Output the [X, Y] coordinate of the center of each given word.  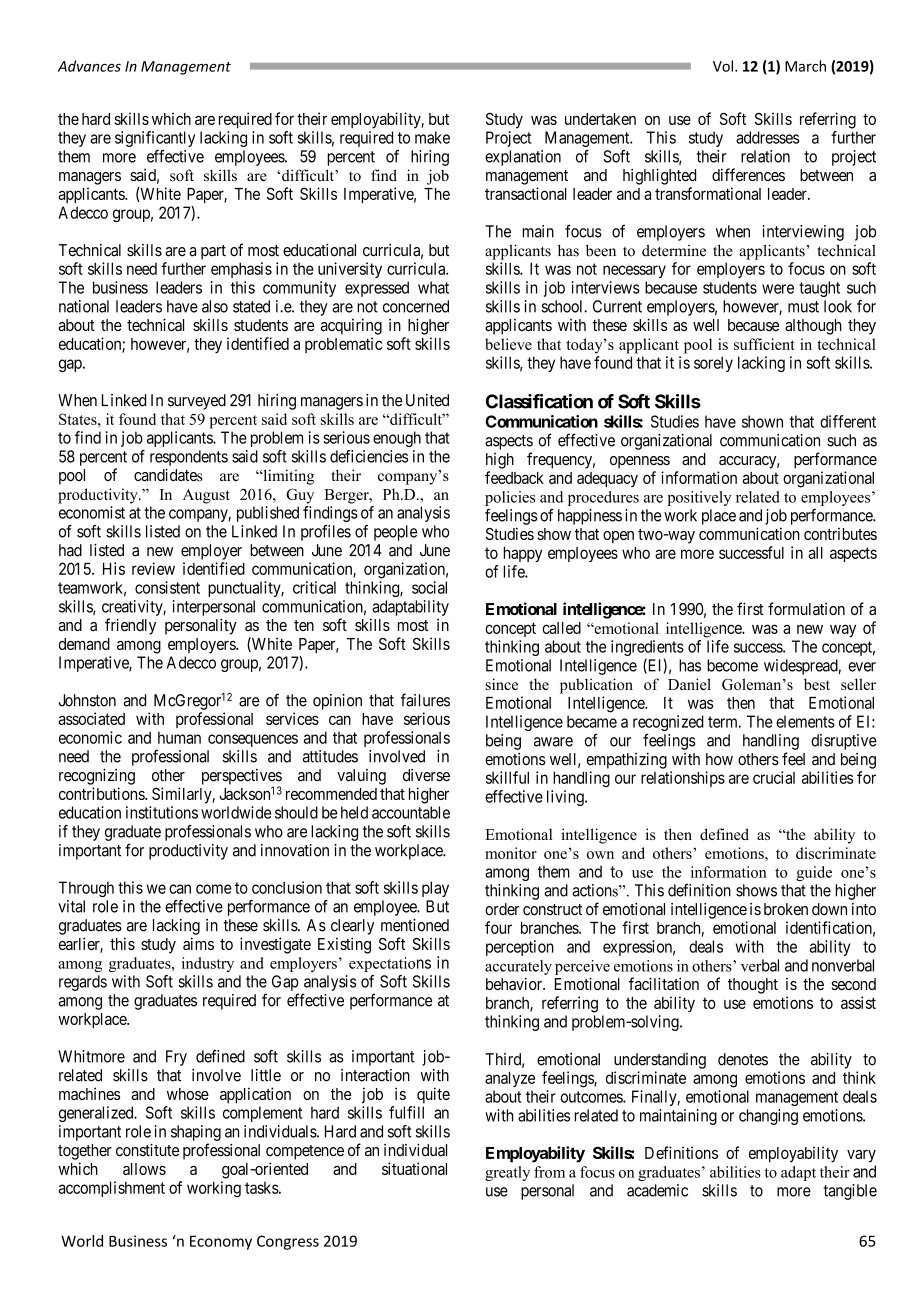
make [432, 137]
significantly [155, 139]
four [498, 927]
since [502, 684]
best [817, 684]
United [427, 400]
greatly [507, 1173]
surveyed [197, 402]
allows [144, 1169]
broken [786, 909]
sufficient [764, 344]
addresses [767, 137]
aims [198, 943]
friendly [130, 626]
